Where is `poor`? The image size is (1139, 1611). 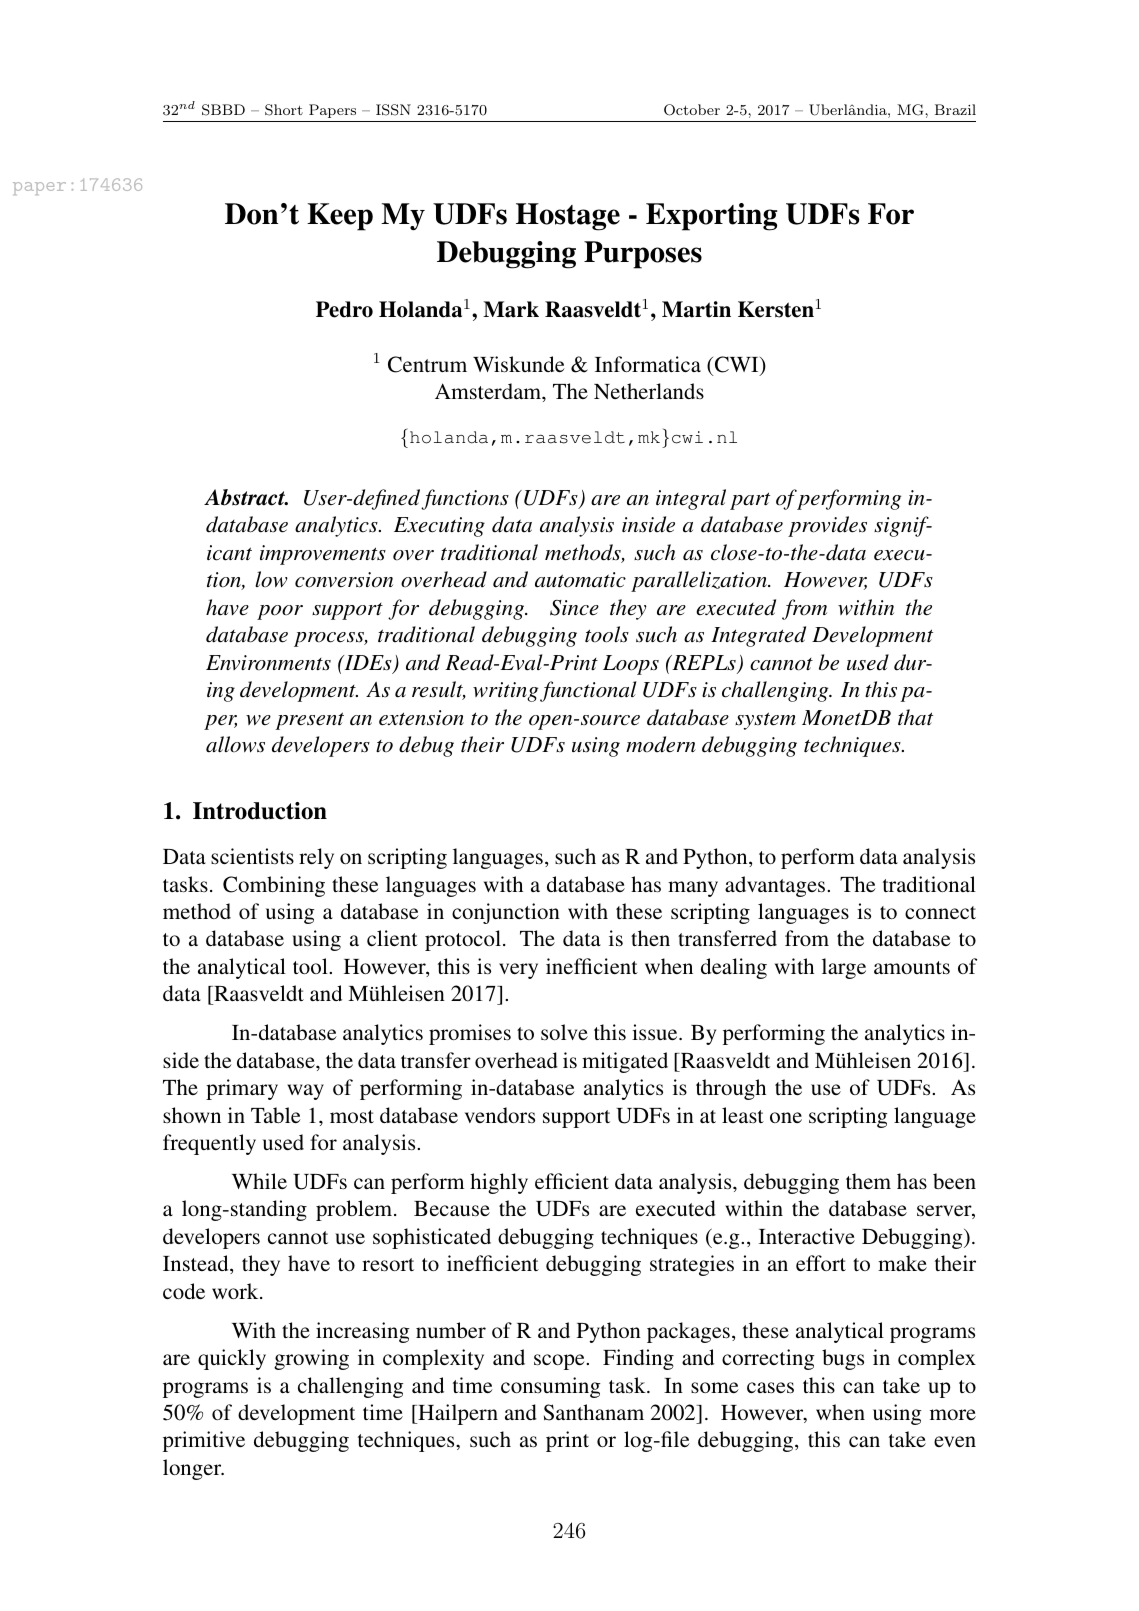
poor is located at coordinates (280, 612).
